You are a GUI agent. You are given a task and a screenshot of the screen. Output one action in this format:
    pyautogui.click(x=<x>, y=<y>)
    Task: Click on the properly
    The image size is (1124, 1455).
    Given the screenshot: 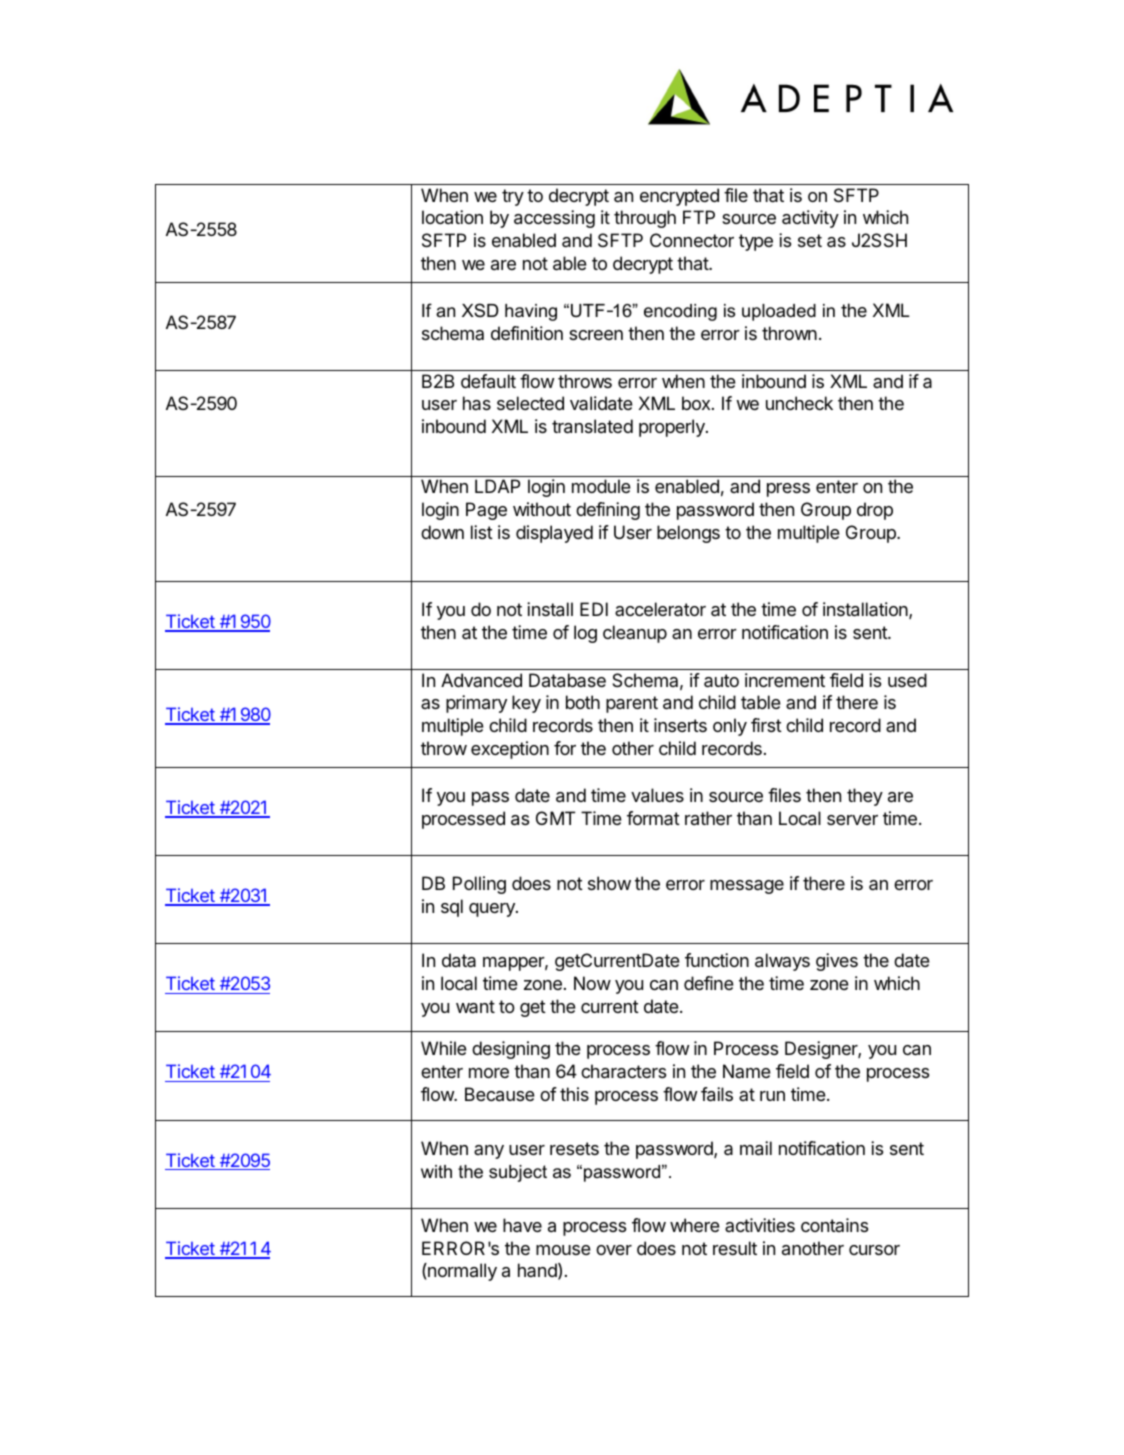 What is the action you would take?
    pyautogui.click(x=673, y=428)
